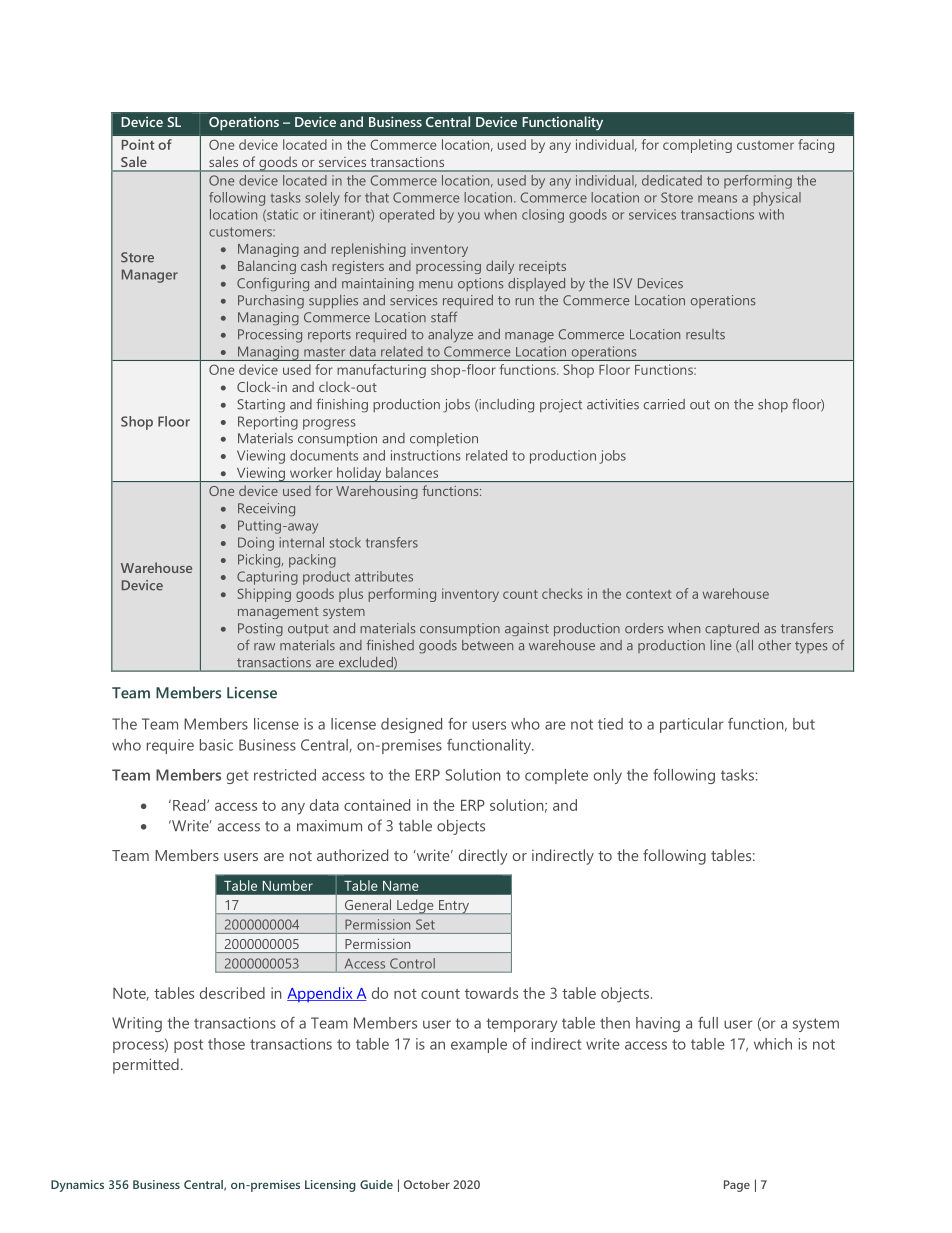  What do you see at coordinates (77, 1186) in the screenshot?
I see `Dynamics` at bounding box center [77, 1186].
